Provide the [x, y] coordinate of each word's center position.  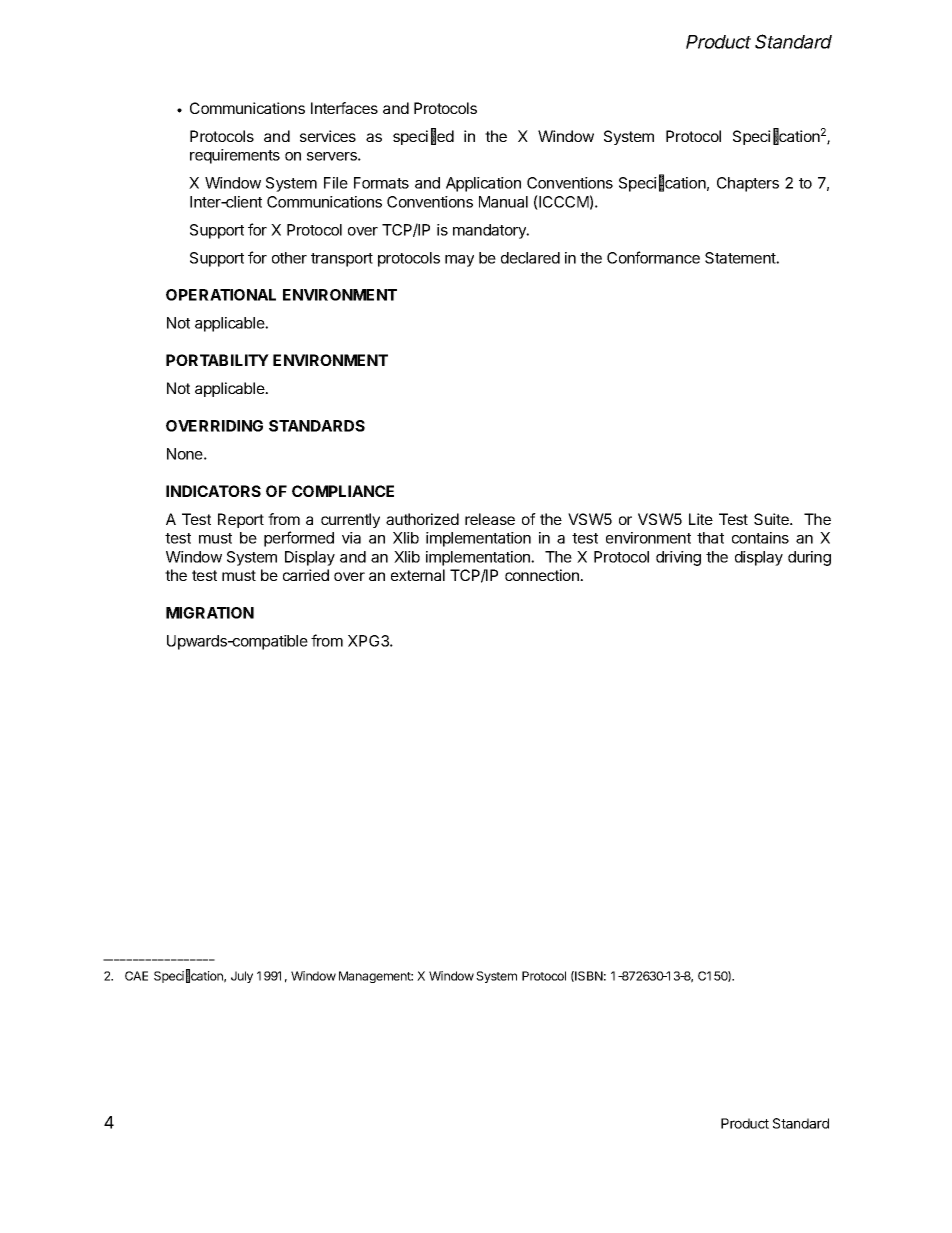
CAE [136, 976]
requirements [235, 156]
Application [483, 184]
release [490, 519]
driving [678, 558]
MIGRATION [210, 613]
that [710, 538]
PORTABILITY [217, 360]
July [242, 977]
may [459, 261]
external [418, 575]
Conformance [653, 257]
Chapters [748, 184]
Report [241, 520]
